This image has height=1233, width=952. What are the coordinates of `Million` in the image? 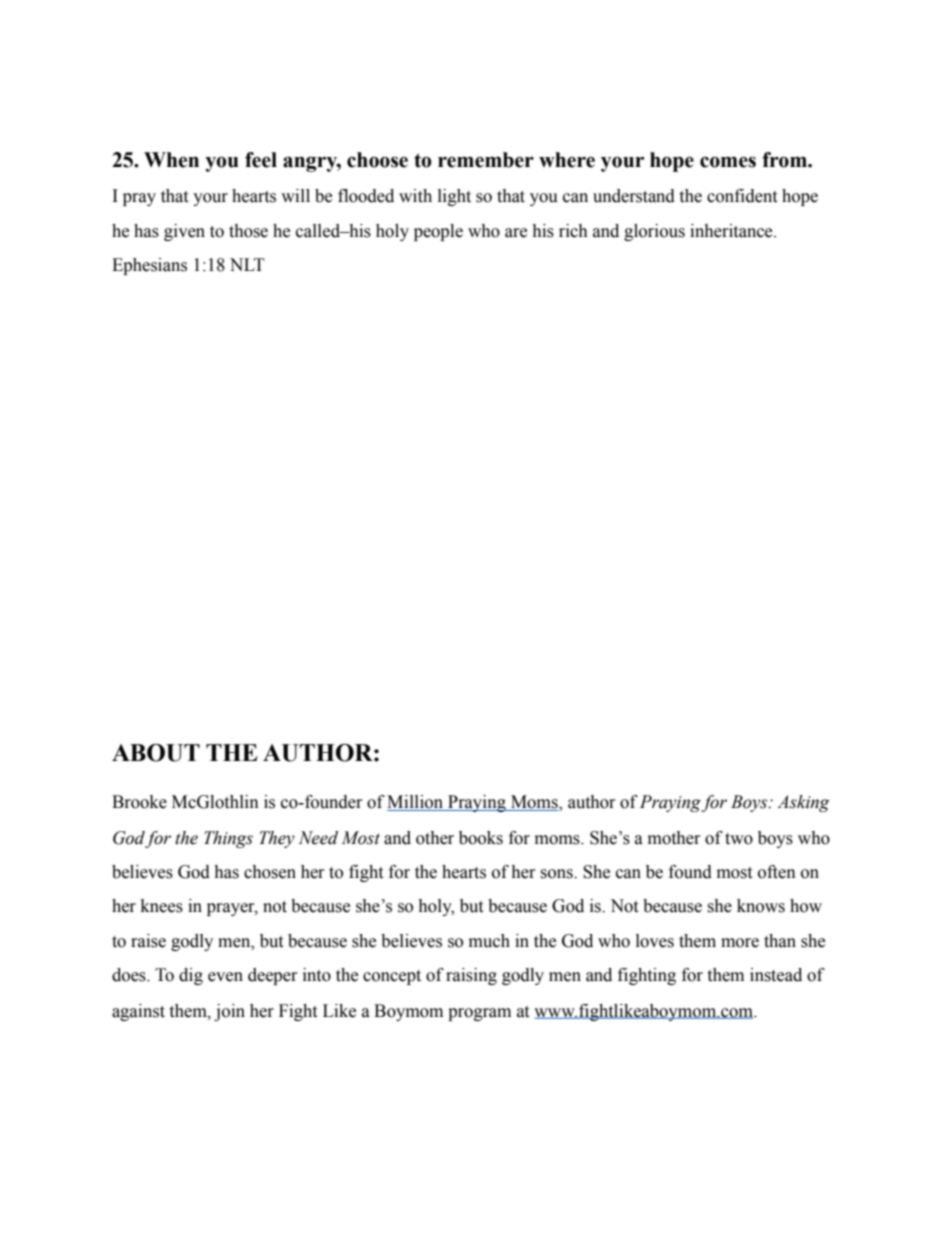 It's located at (416, 803).
